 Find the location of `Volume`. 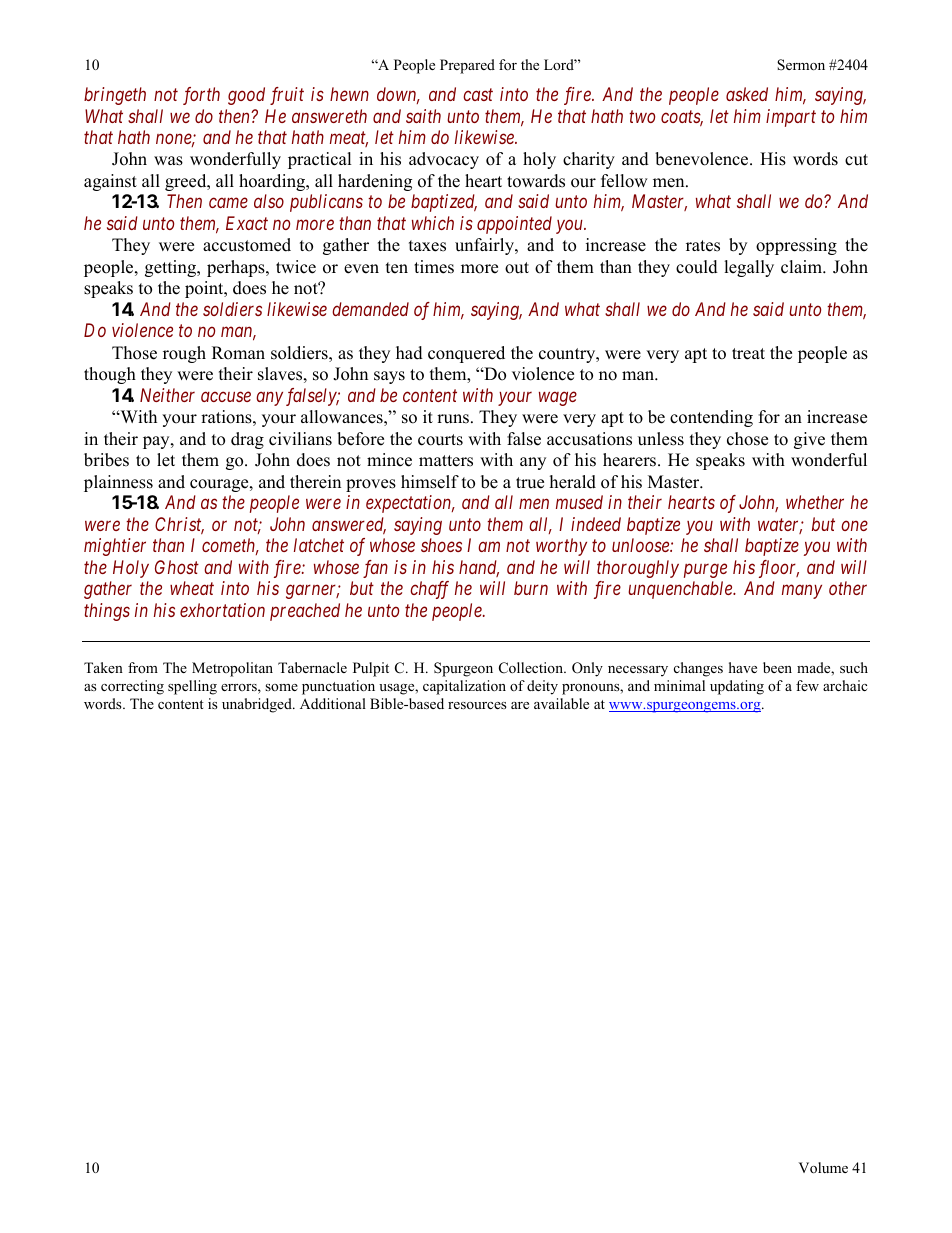

Volume is located at coordinates (823, 1167).
